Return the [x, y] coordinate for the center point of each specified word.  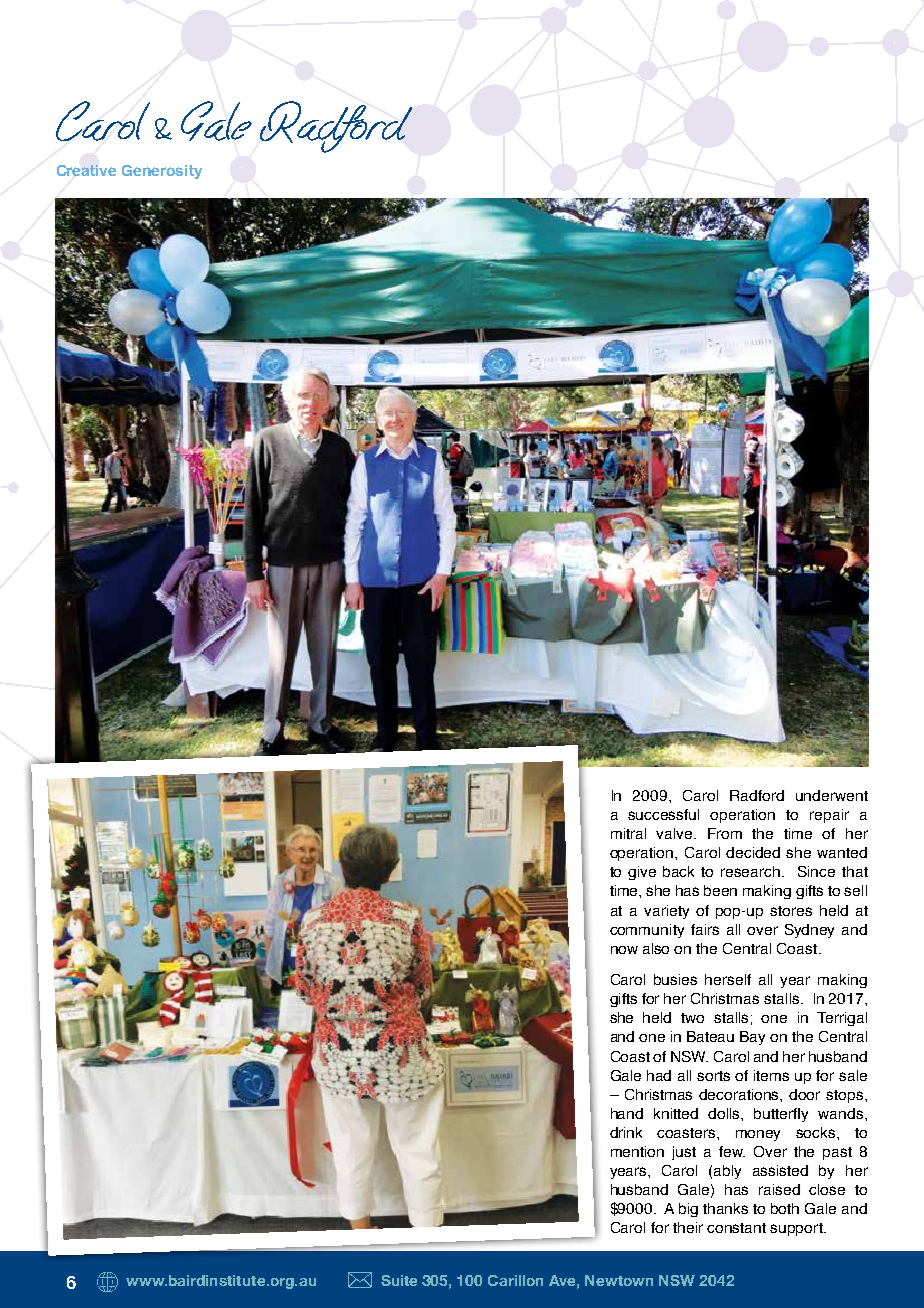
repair [829, 816]
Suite [399, 1280]
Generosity [162, 172]
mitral [628, 833]
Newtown [619, 1280]
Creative [86, 170]
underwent [832, 795]
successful [663, 814]
